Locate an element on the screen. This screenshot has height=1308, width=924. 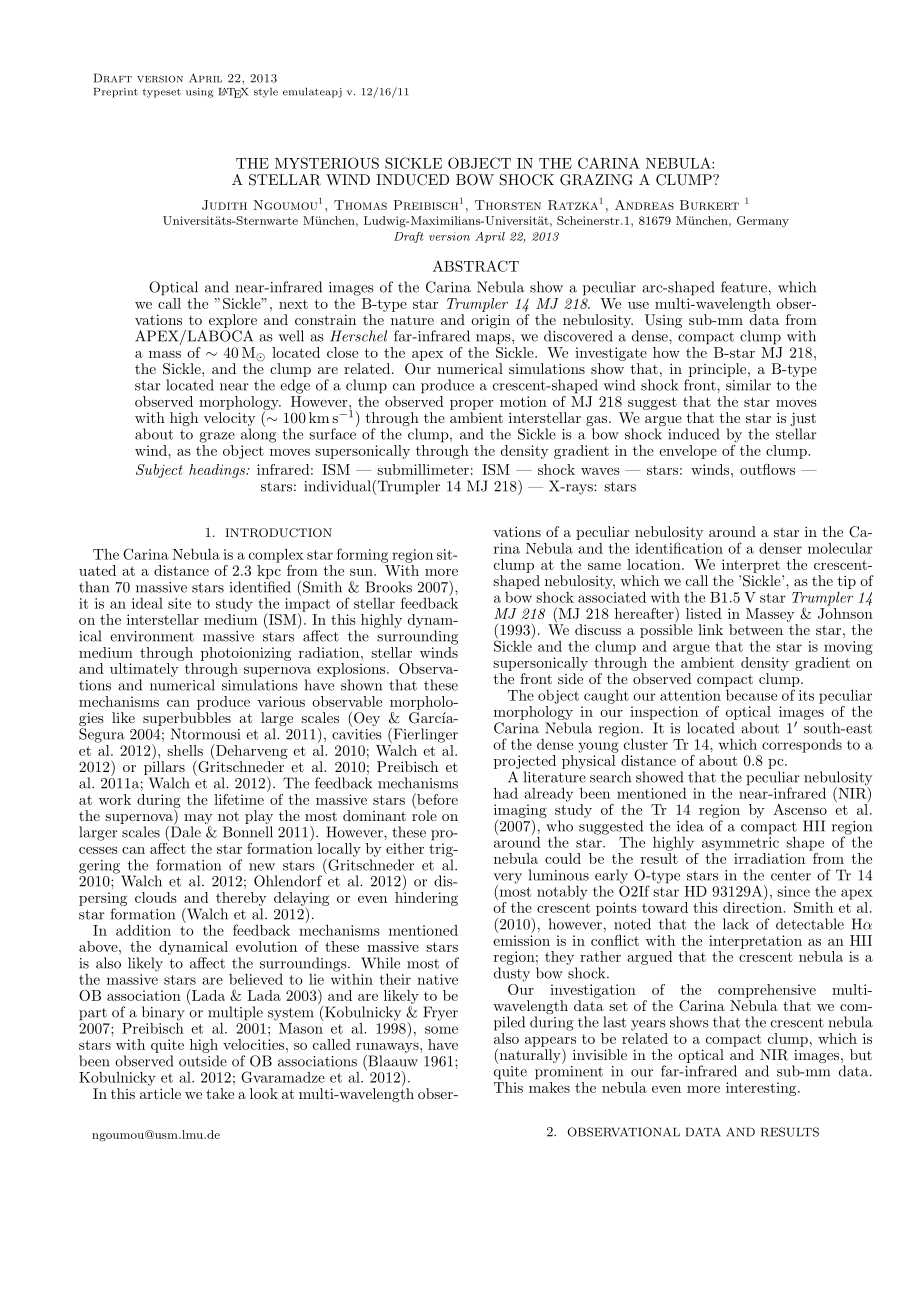
asymmetric is located at coordinates (740, 844).
